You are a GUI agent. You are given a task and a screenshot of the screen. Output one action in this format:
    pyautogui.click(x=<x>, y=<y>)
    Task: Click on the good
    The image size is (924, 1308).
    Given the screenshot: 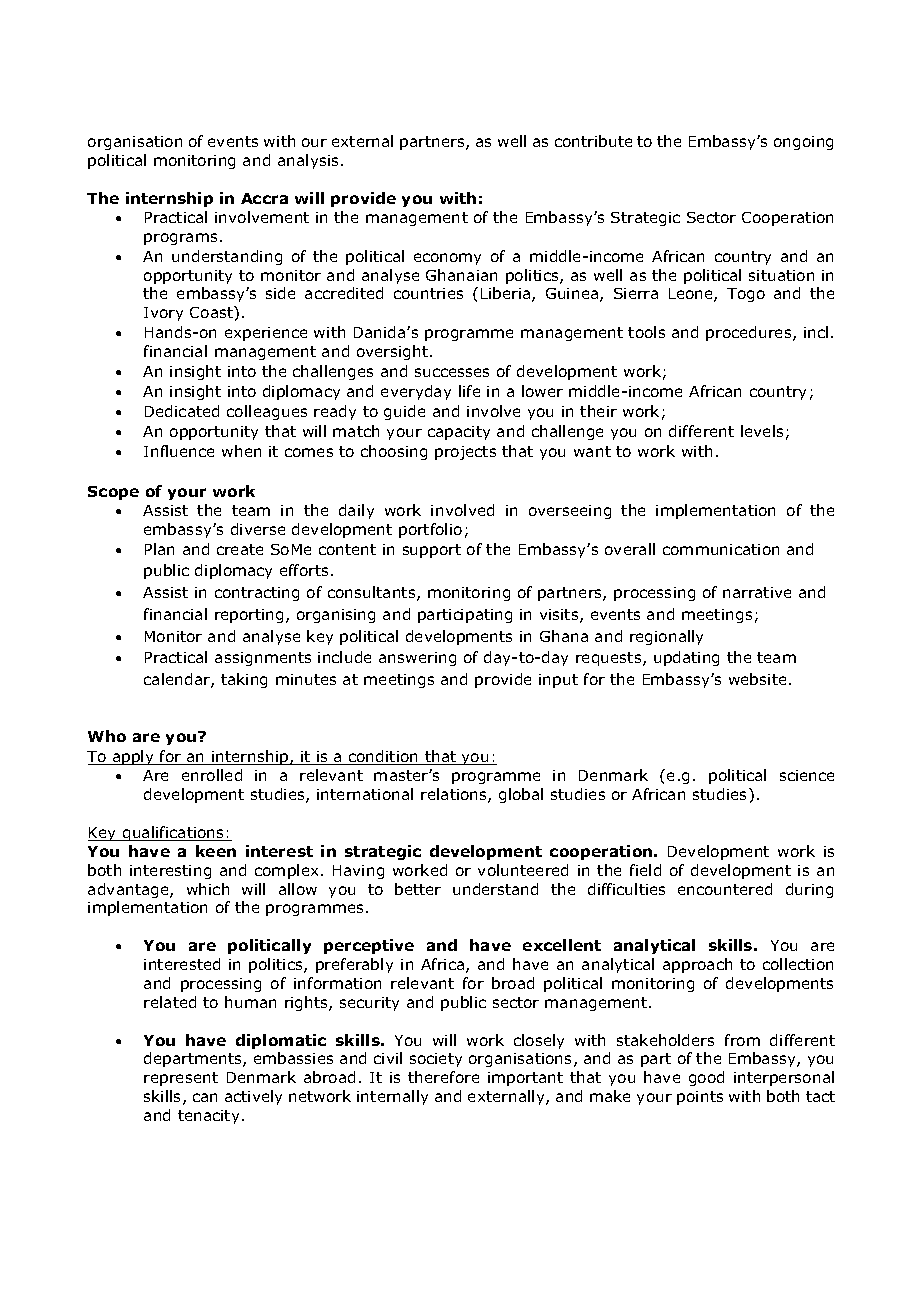 What is the action you would take?
    pyautogui.click(x=706, y=1078)
